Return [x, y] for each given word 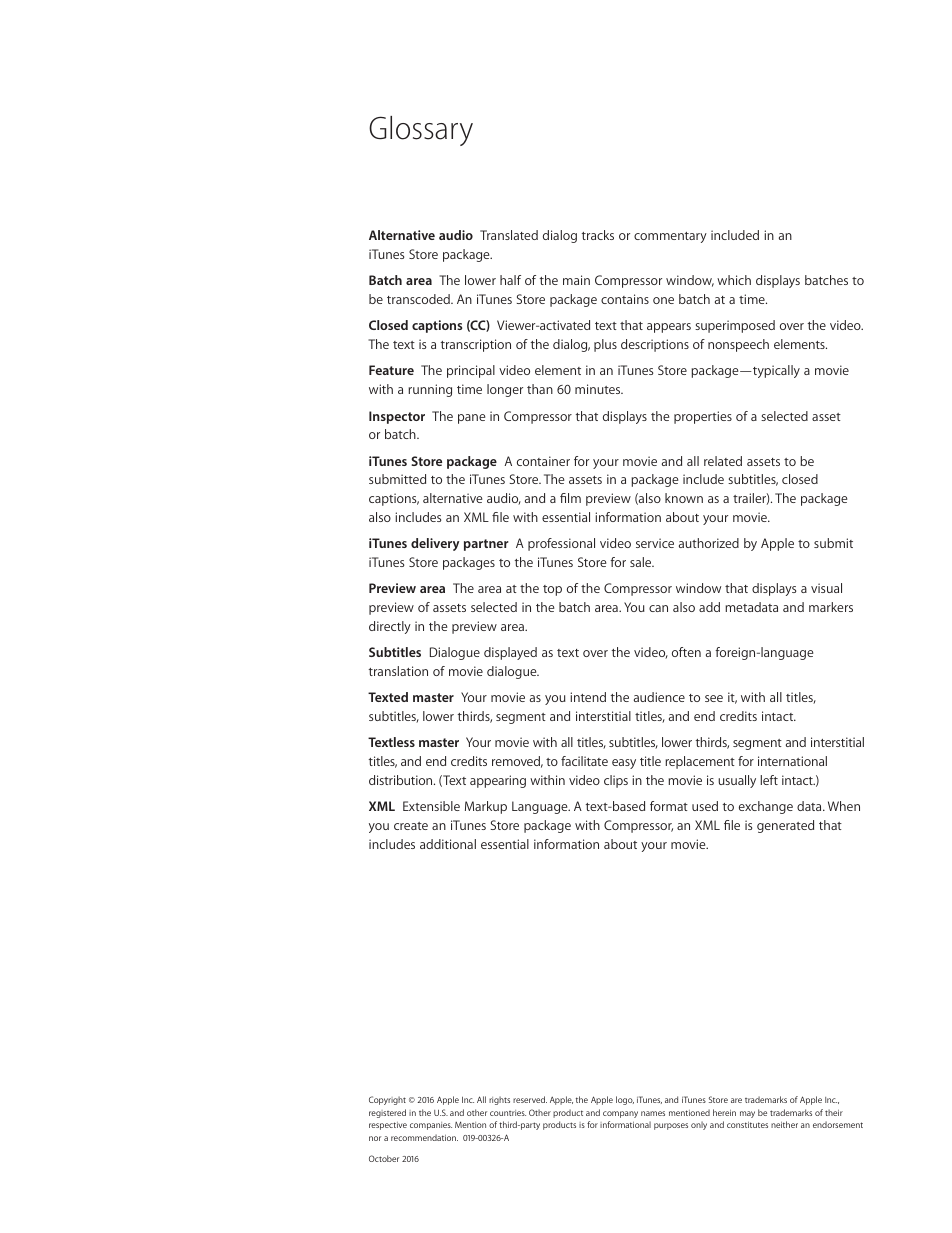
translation [398, 671]
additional [448, 844]
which [734, 280]
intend [588, 697]
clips [616, 781]
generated [785, 826]
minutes [599, 389]
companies [431, 1126]
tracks [598, 235]
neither [784, 1124]
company [620, 1114]
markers [831, 607]
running [430, 390]
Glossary [421, 131]
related [723, 461]
